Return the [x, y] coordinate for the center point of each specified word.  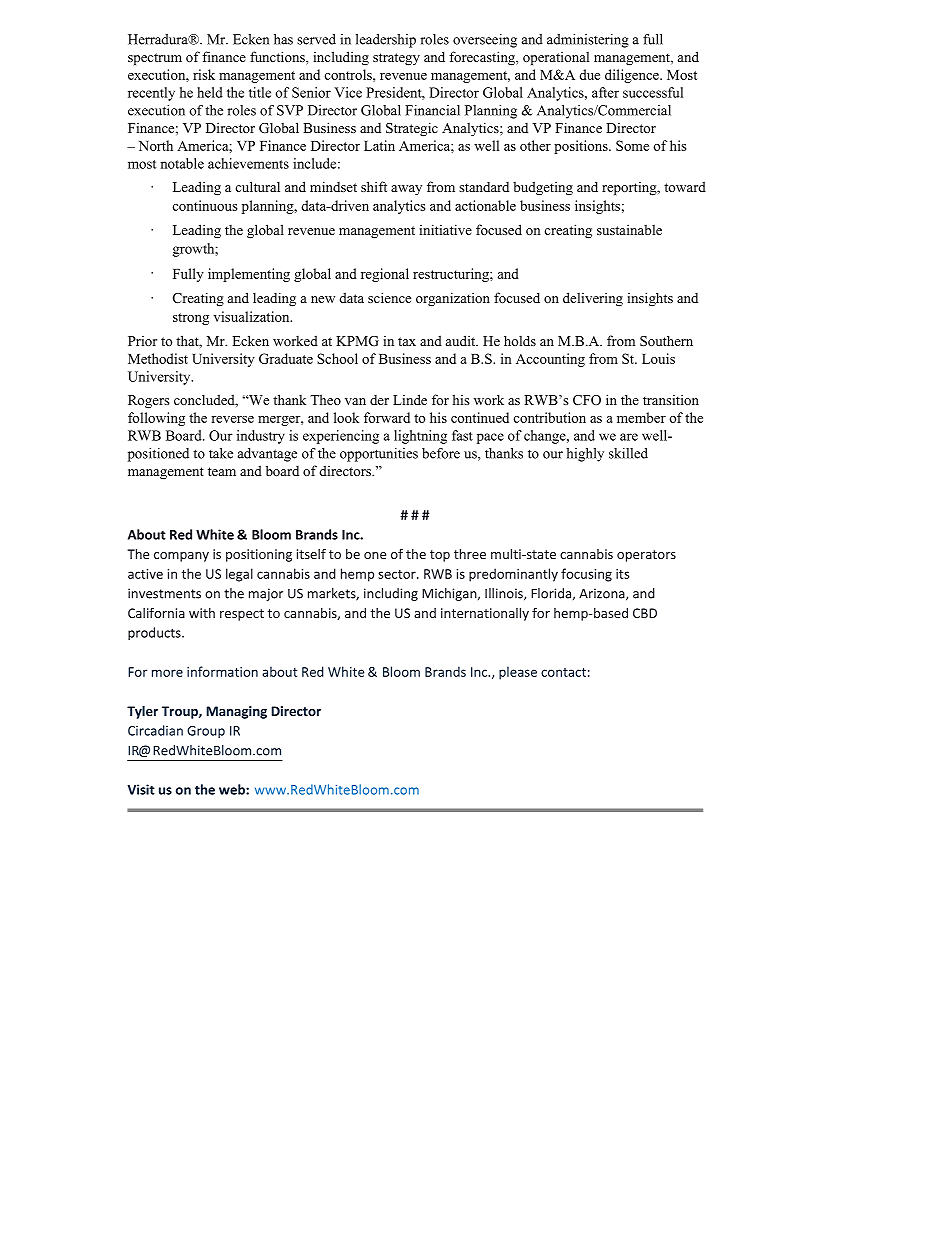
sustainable [629, 229]
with [202, 613]
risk [204, 74]
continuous [204, 205]
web [233, 789]
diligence [633, 76]
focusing [586, 575]
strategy [396, 59]
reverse [232, 419]
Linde [410, 399]
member [641, 417]
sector [398, 574]
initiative [445, 229]
